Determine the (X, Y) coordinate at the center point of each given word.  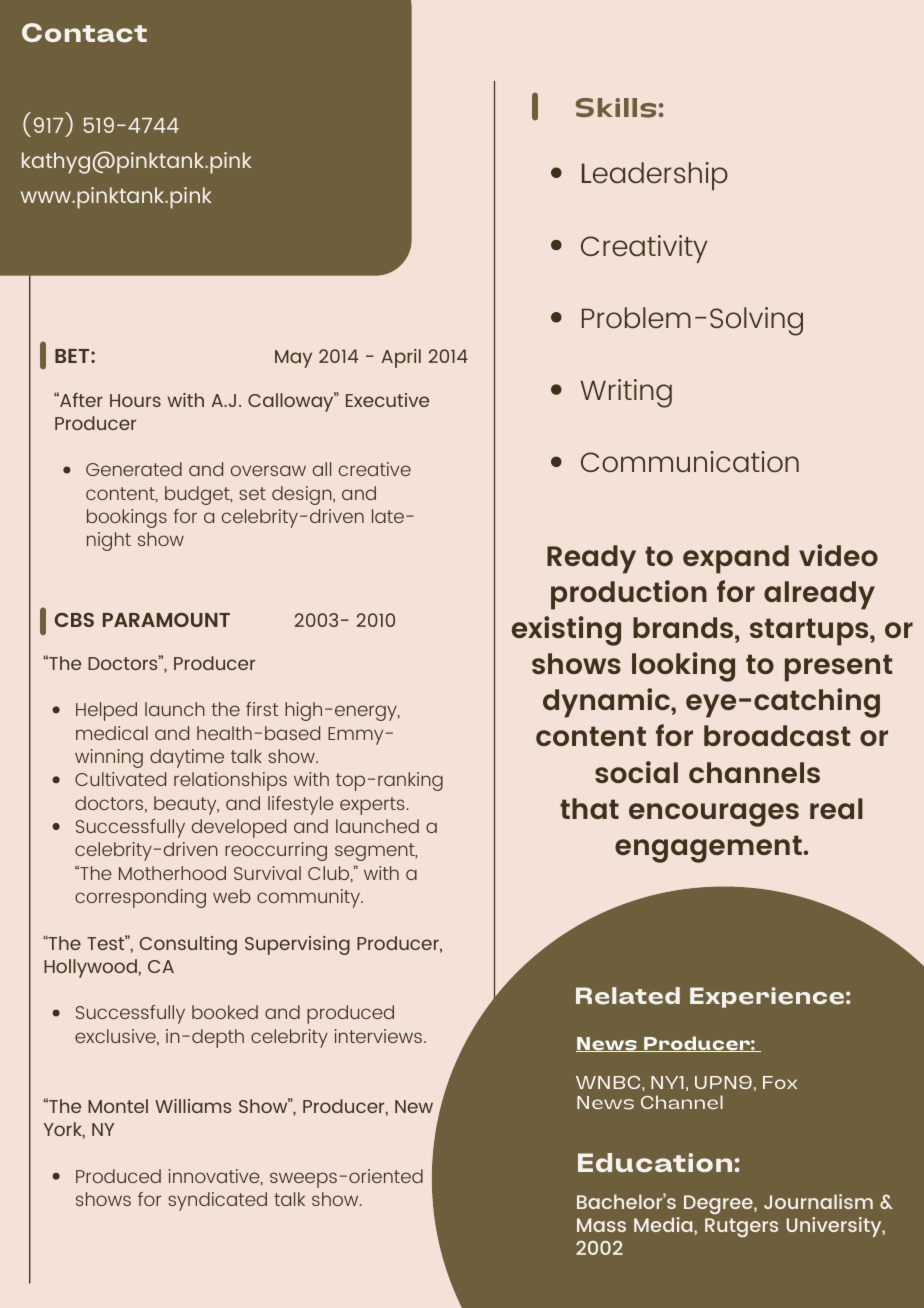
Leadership (655, 176)
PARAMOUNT (166, 619)
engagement (708, 849)
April (401, 358)
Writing (626, 393)
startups (810, 632)
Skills (616, 108)
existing (566, 631)
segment (376, 852)
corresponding (140, 898)
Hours (135, 400)
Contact (84, 33)
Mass (601, 1225)
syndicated (217, 1201)
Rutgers (741, 1227)
